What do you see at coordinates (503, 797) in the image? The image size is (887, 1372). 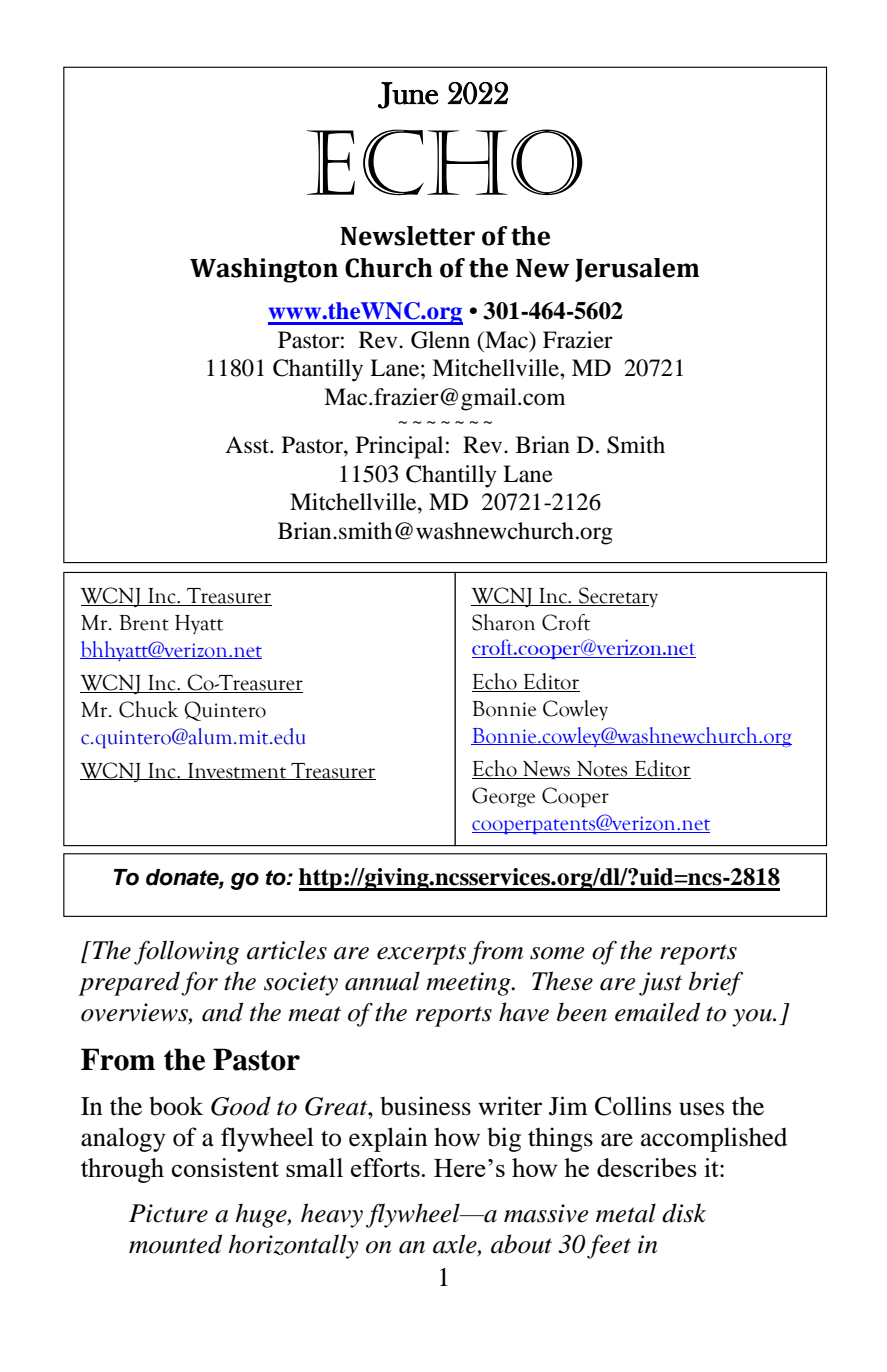 I see `George` at bounding box center [503, 797].
